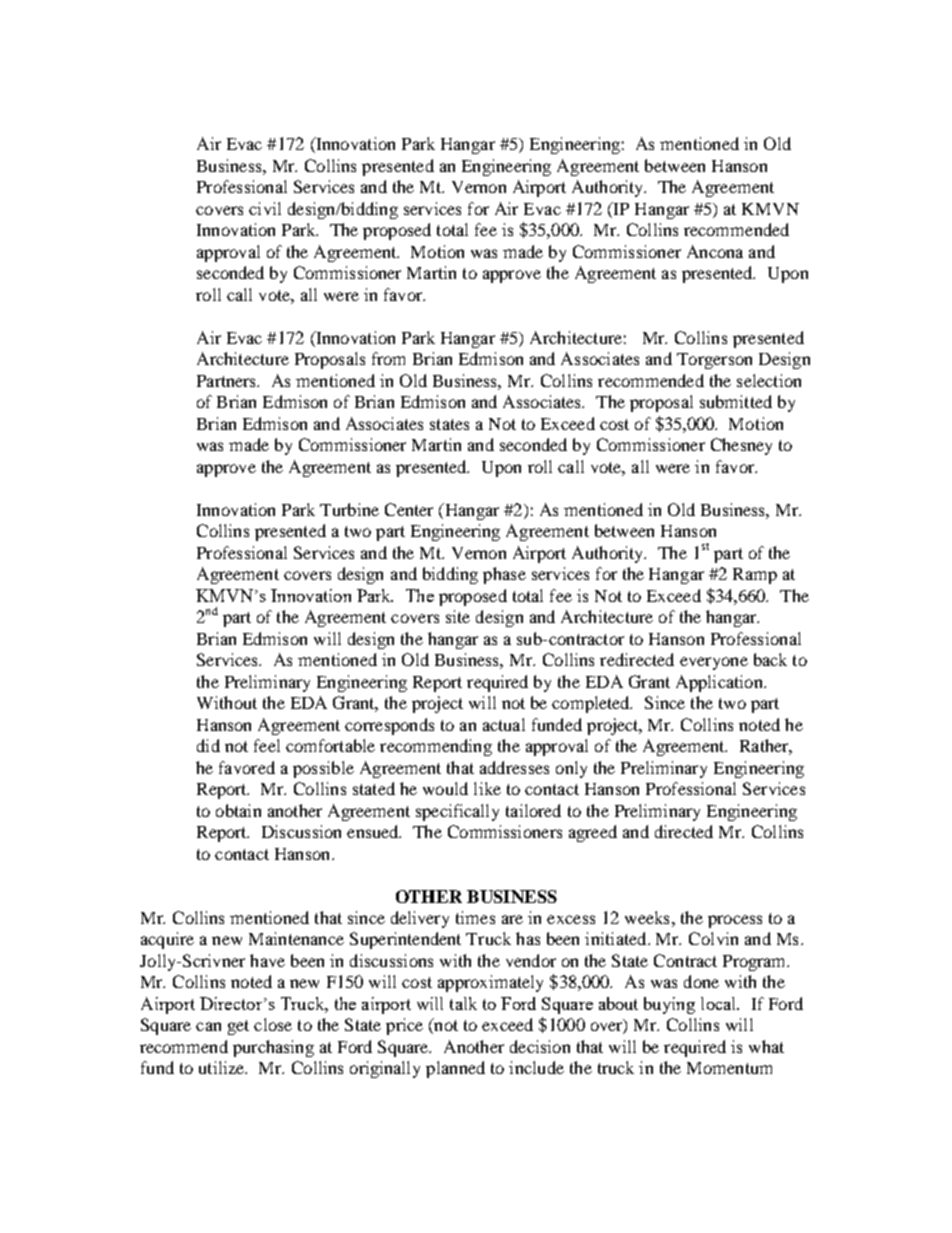  I want to click on civil, so click(265, 208).
